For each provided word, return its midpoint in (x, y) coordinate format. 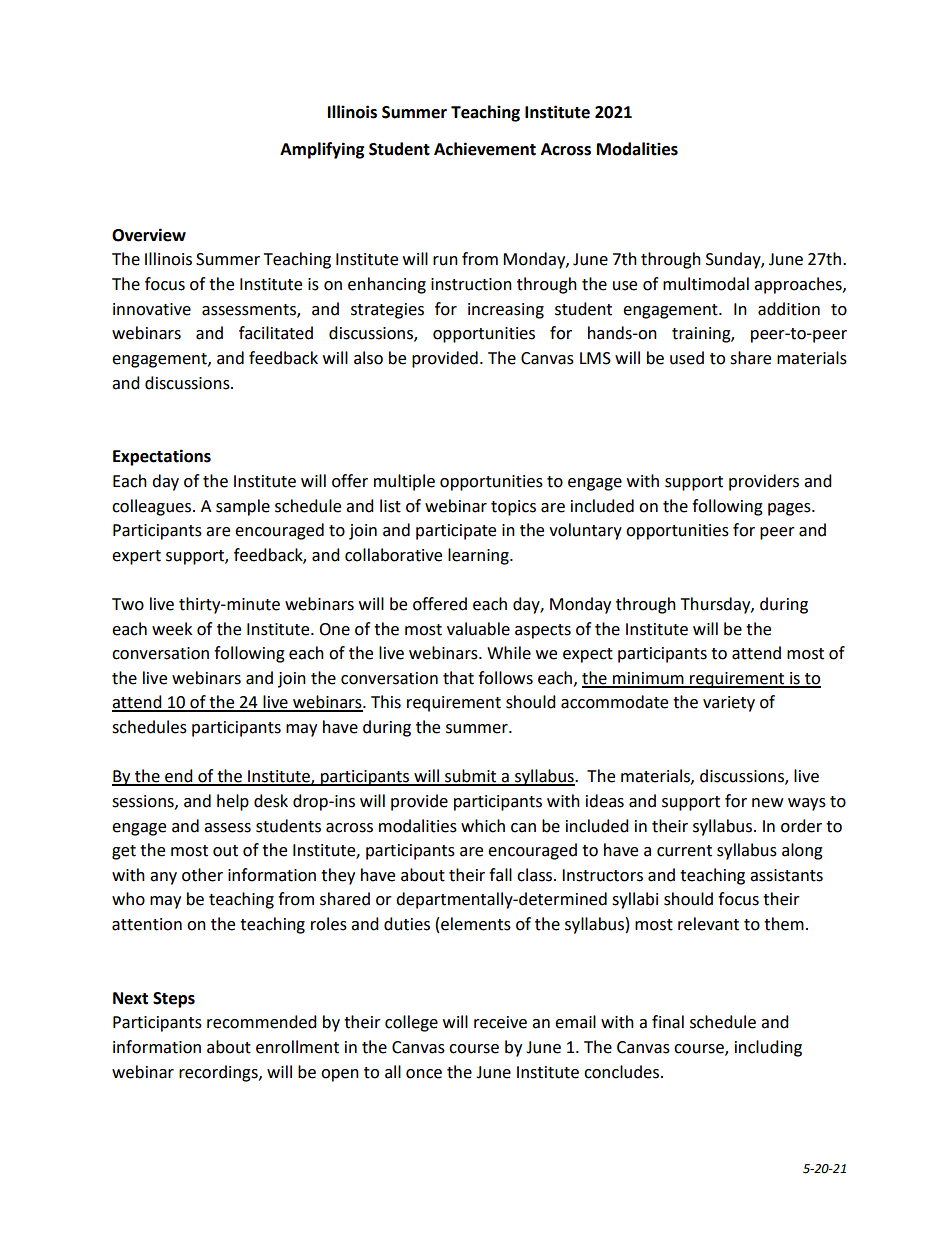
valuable (478, 629)
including (768, 1048)
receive (500, 1022)
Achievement (485, 149)
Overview (149, 235)
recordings (219, 1073)
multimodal (706, 284)
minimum (648, 679)
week (172, 629)
